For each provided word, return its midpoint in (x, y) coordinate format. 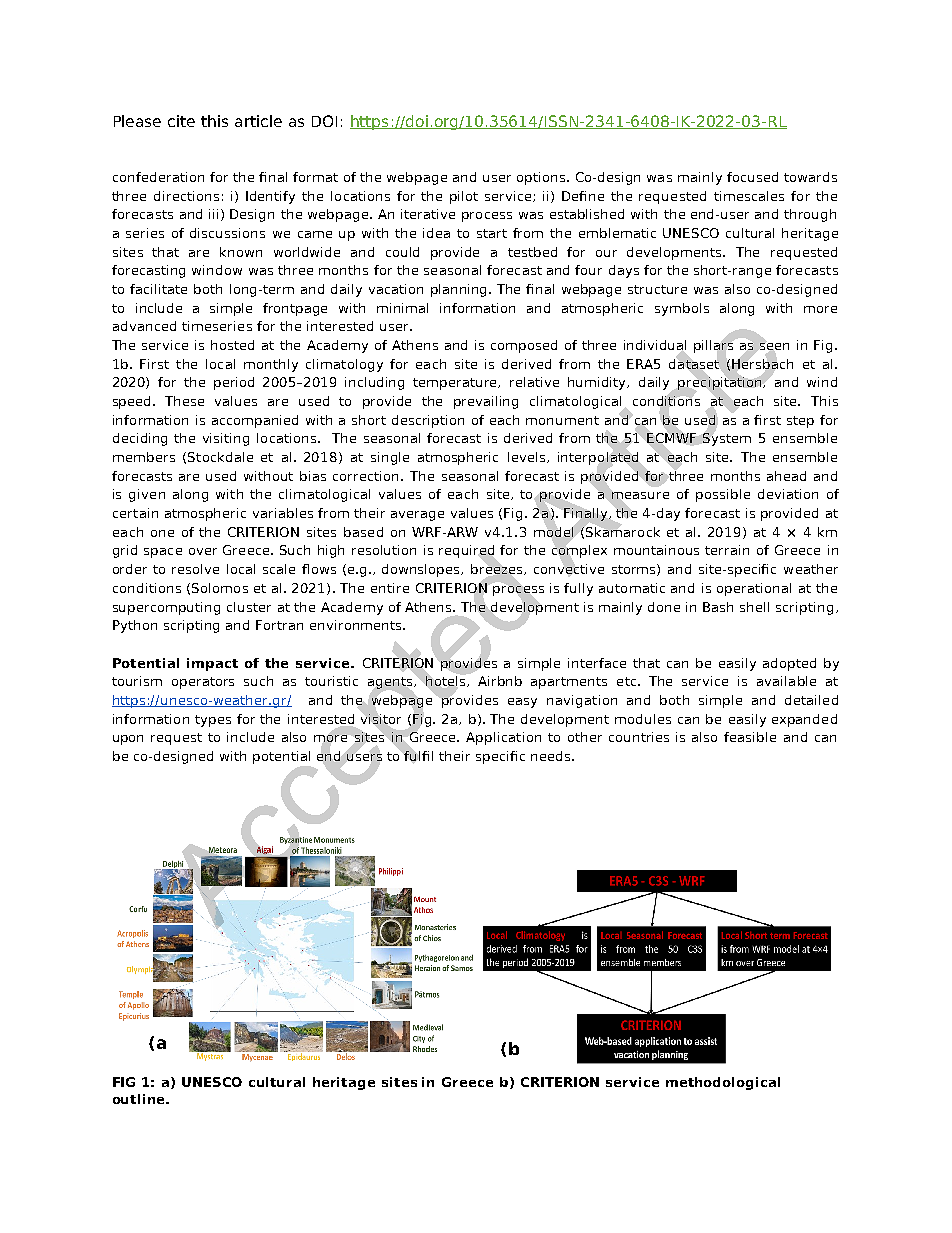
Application (503, 738)
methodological (723, 1083)
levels (528, 457)
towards (810, 177)
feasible (750, 737)
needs (552, 756)
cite (181, 121)
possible (723, 495)
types (213, 721)
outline (140, 1099)
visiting (226, 439)
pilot (464, 197)
